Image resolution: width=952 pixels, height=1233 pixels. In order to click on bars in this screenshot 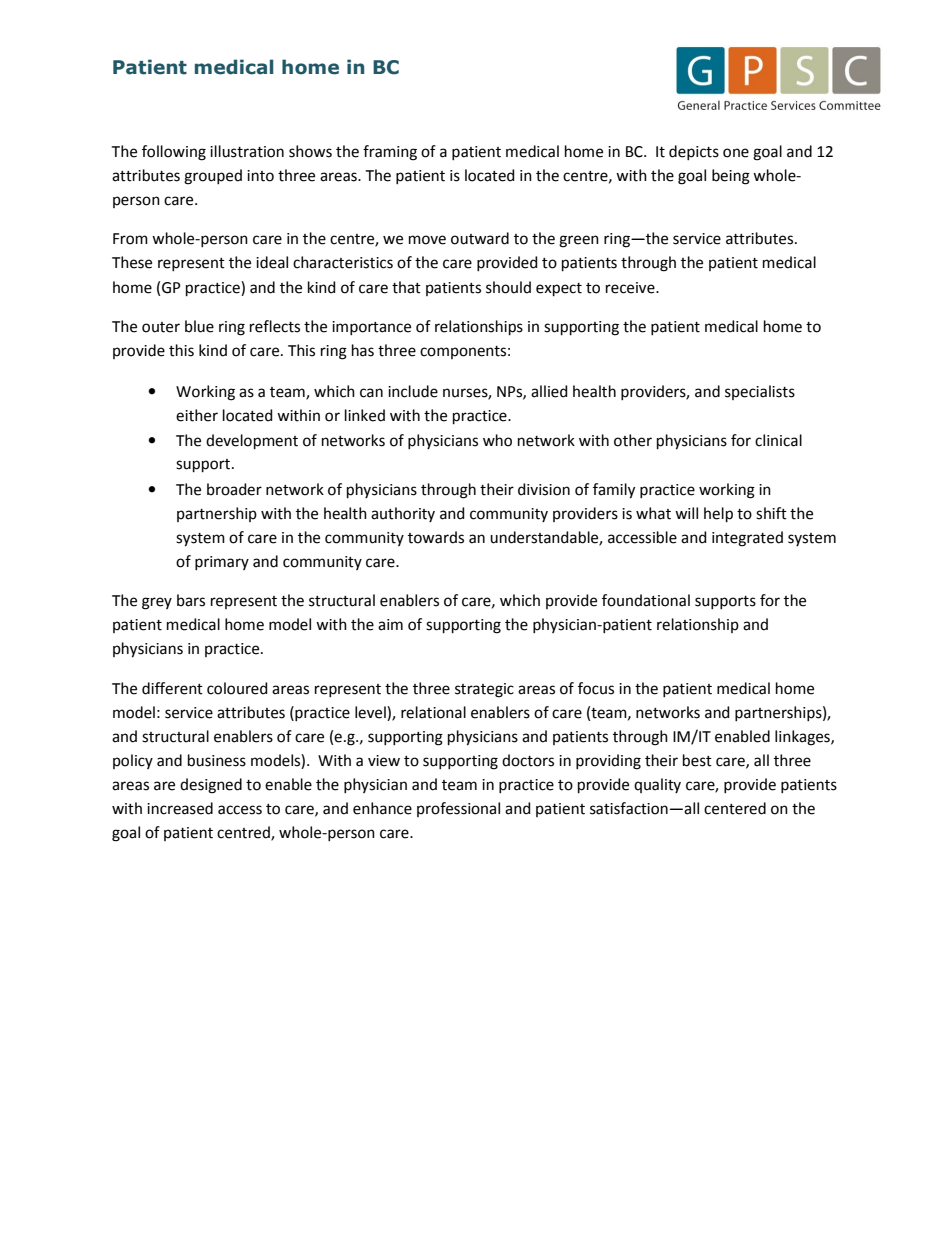, I will do `click(191, 600)`.
